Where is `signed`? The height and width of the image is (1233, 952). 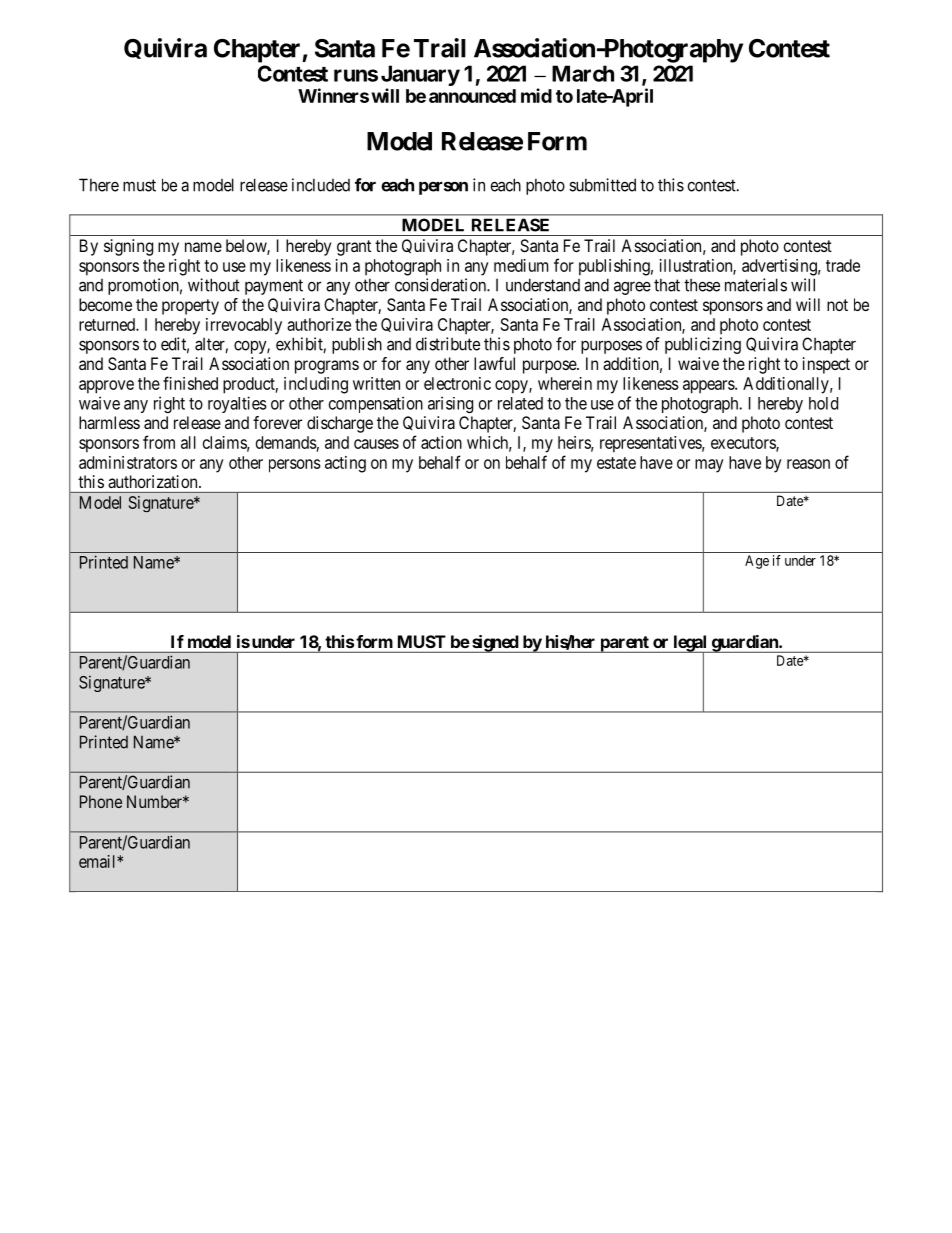
signed is located at coordinates (495, 644).
